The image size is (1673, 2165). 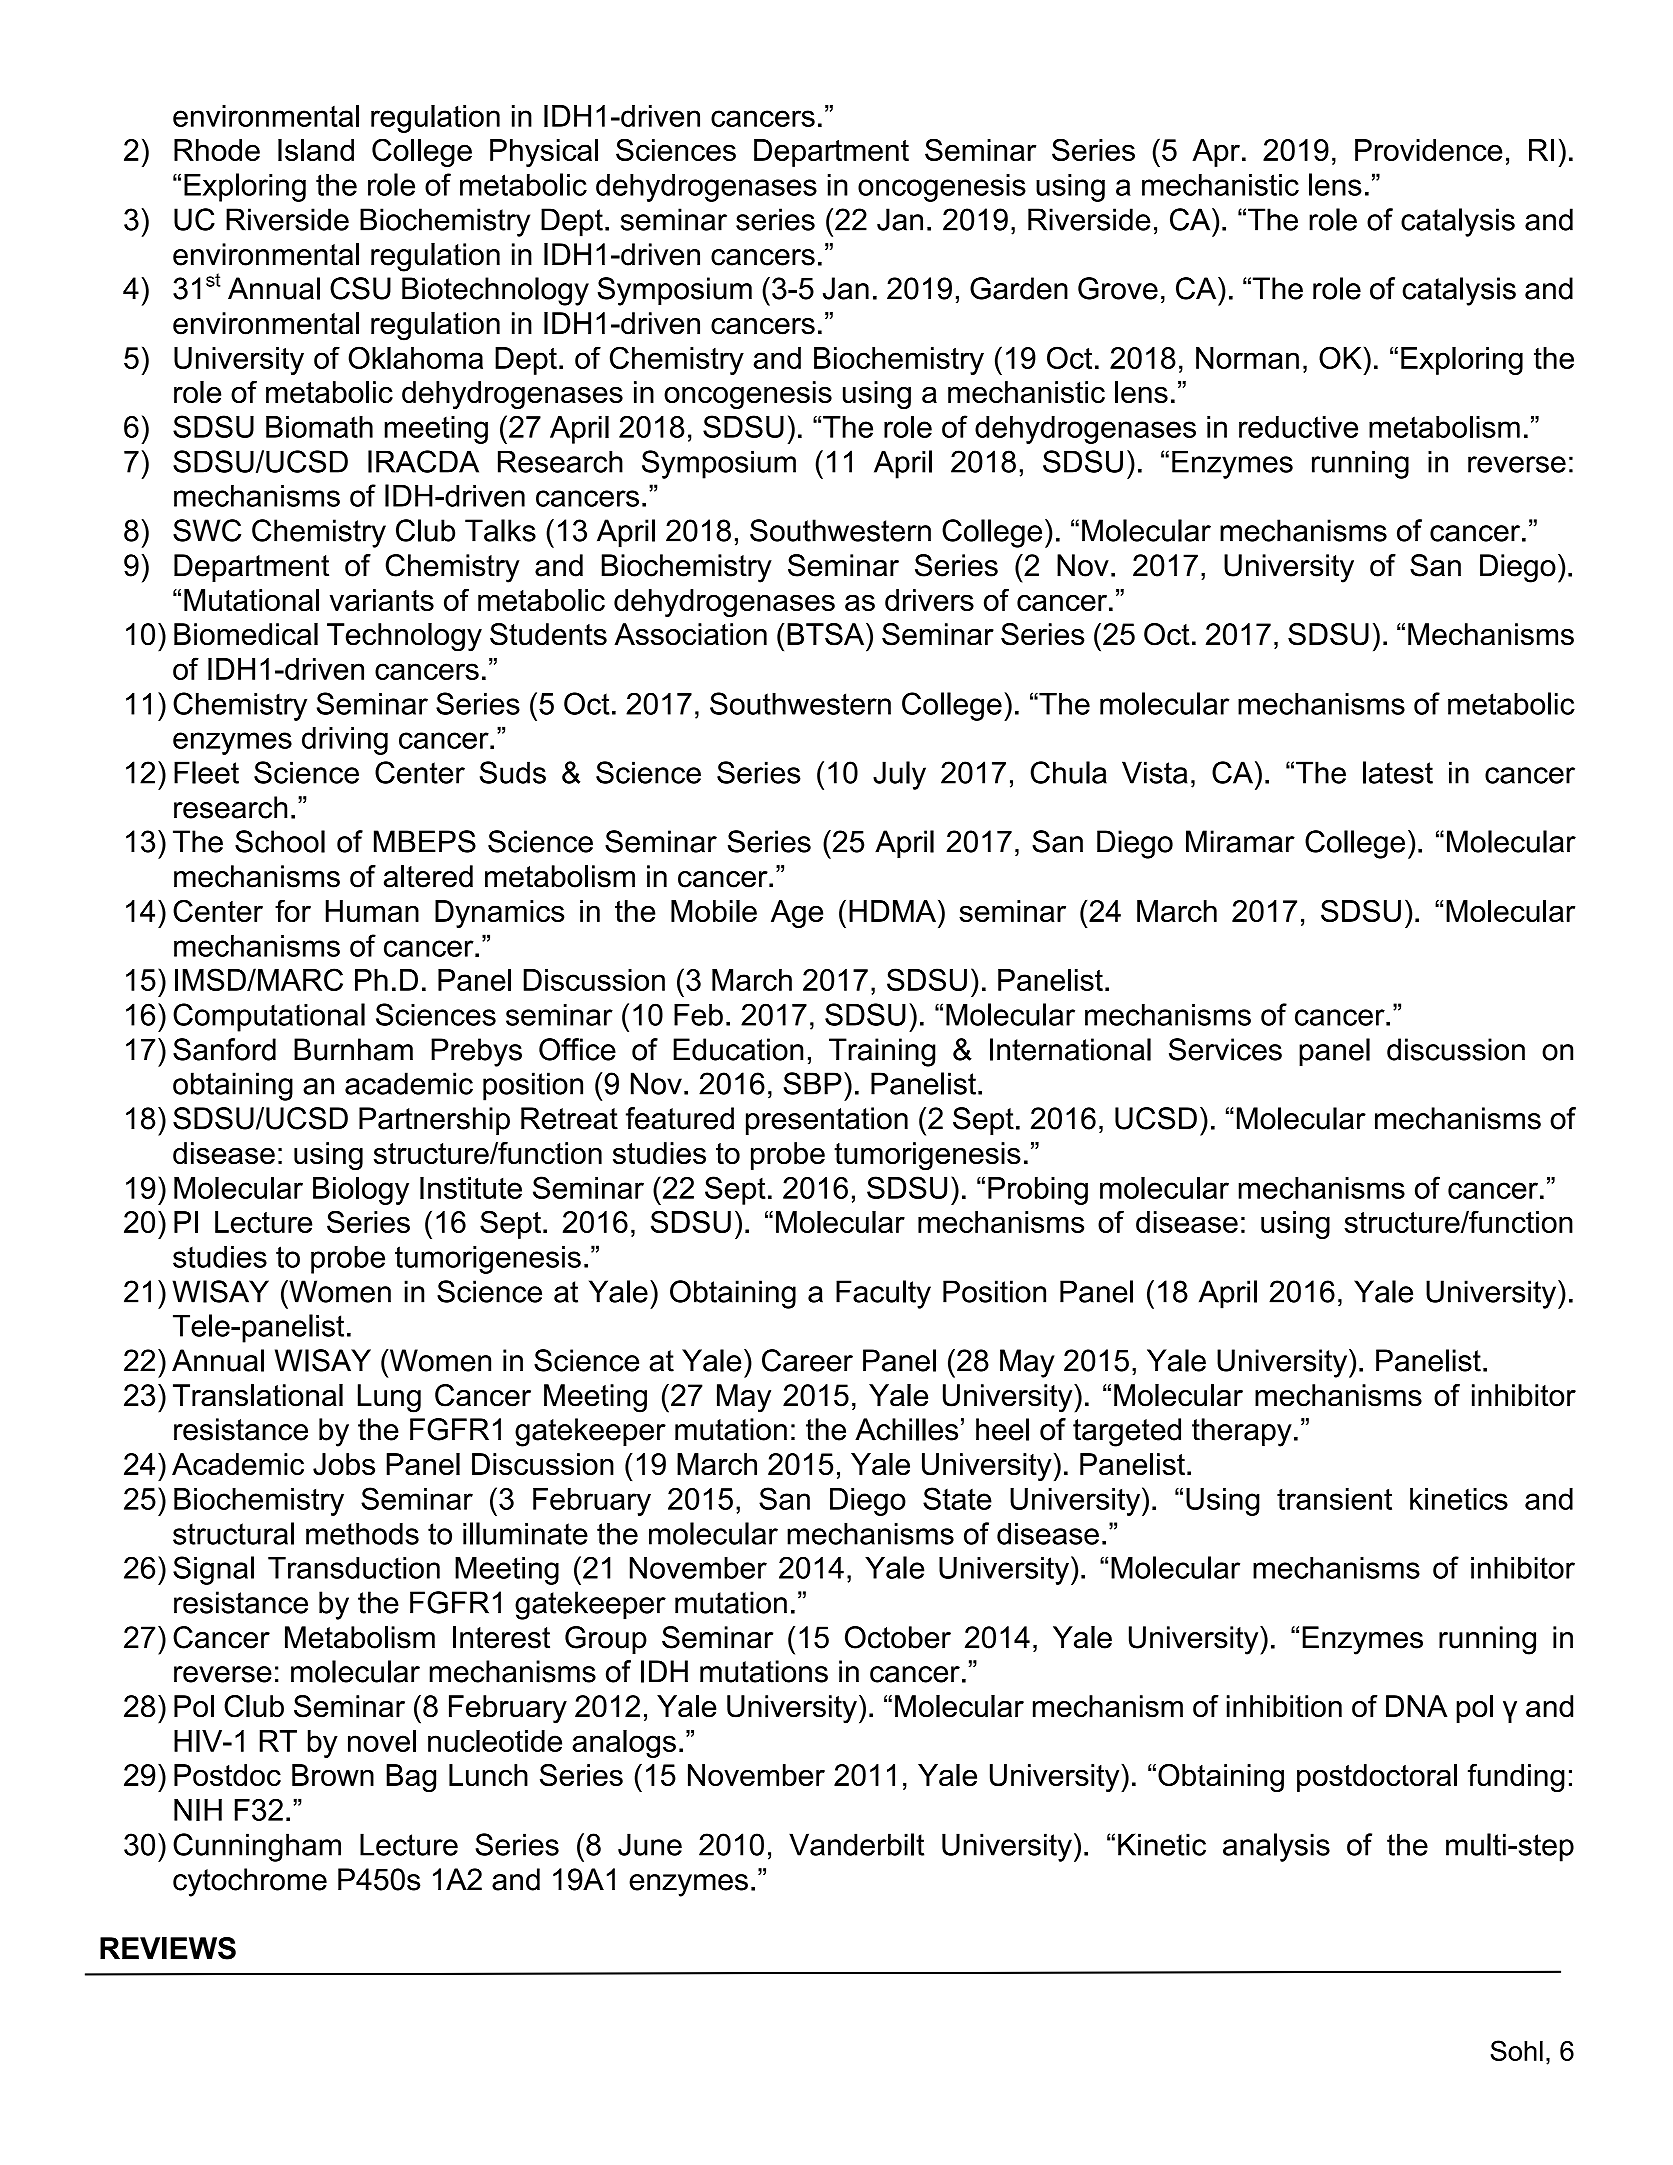 What do you see at coordinates (389, 1398) in the document?
I see `Lung` at bounding box center [389, 1398].
